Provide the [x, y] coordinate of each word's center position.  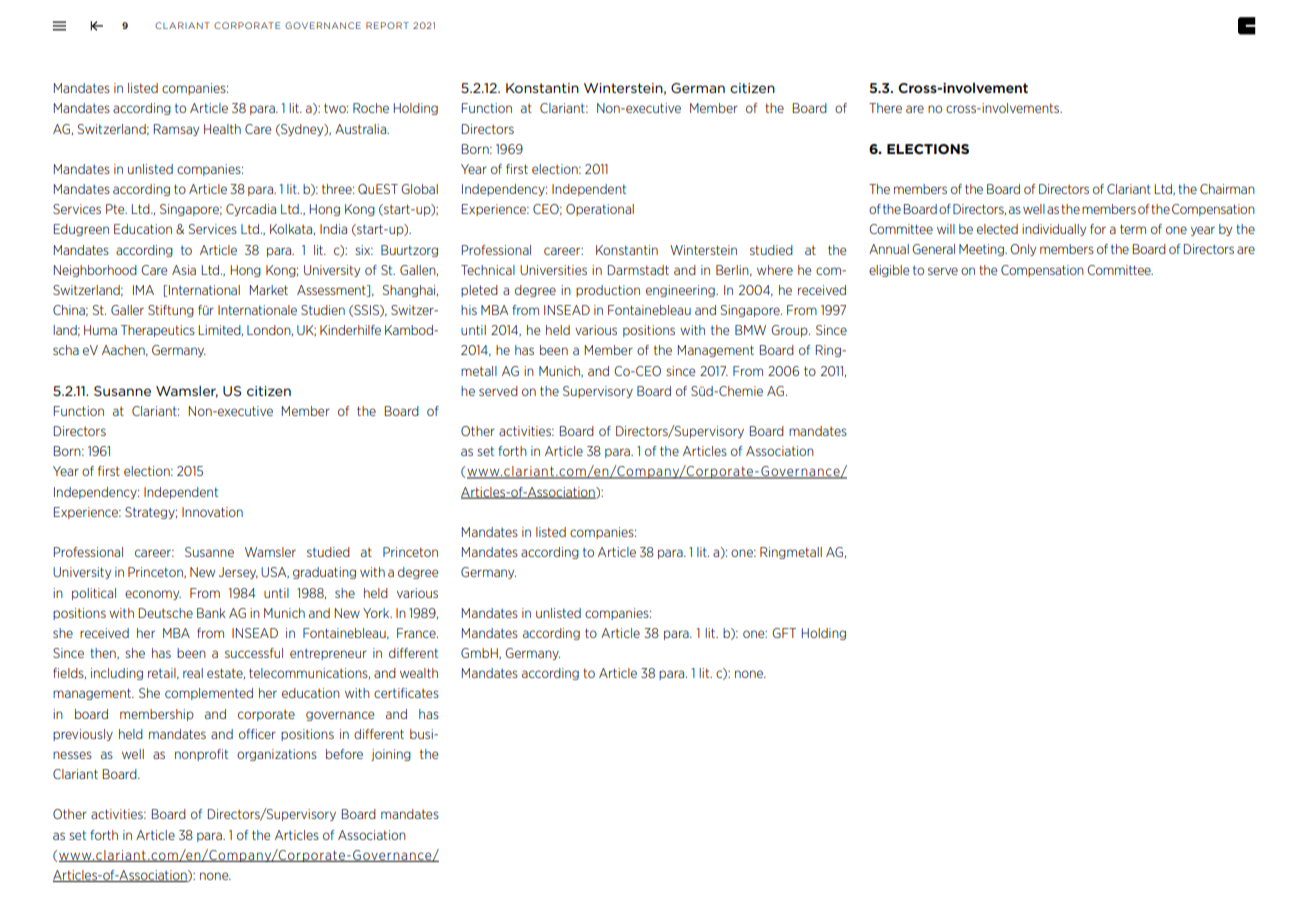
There [885, 108]
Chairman [1227, 189]
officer [257, 734]
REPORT [387, 25]
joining [391, 755]
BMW [750, 330]
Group [790, 331]
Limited [220, 330]
